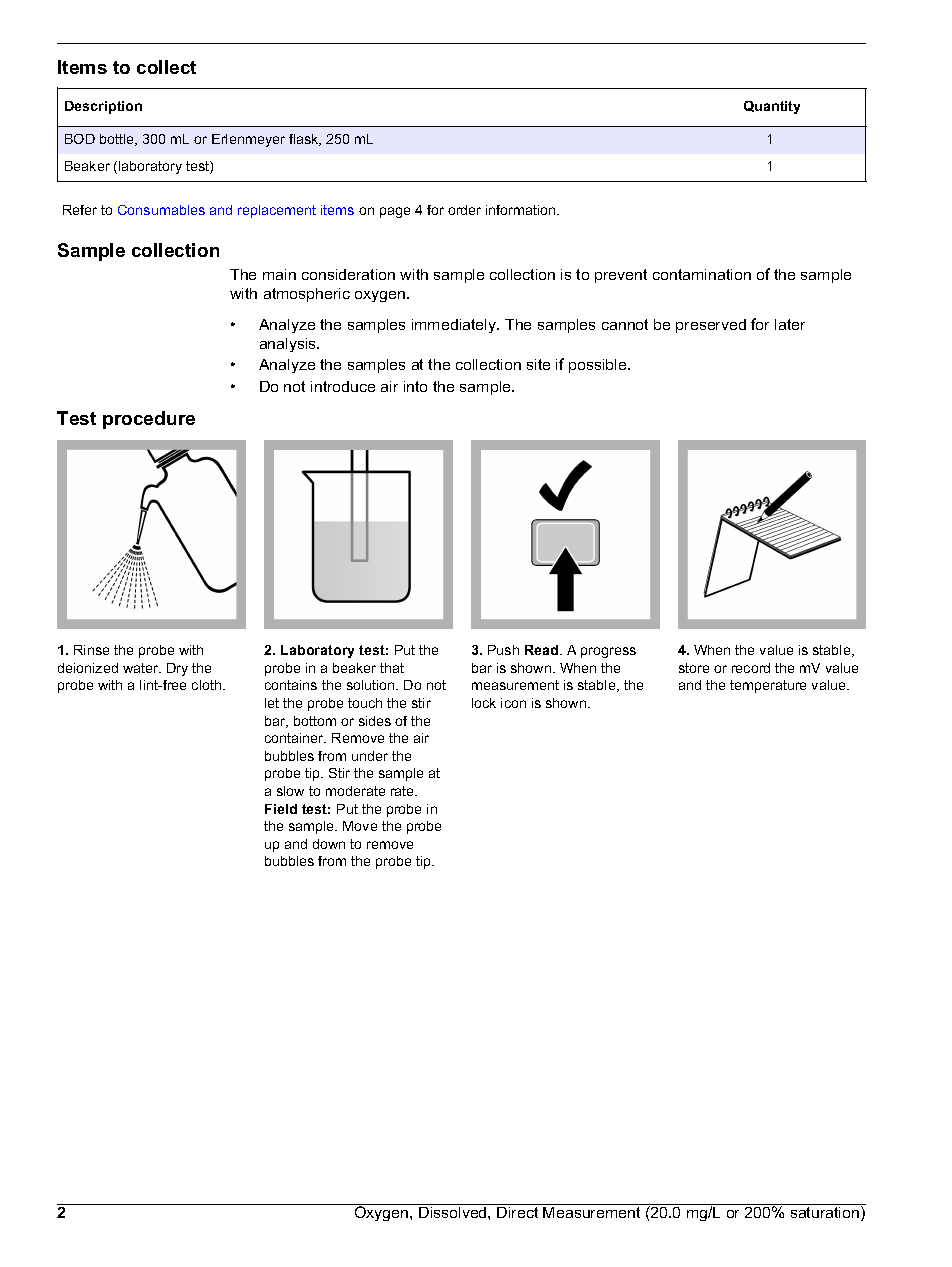  I want to click on record, so click(751, 668).
